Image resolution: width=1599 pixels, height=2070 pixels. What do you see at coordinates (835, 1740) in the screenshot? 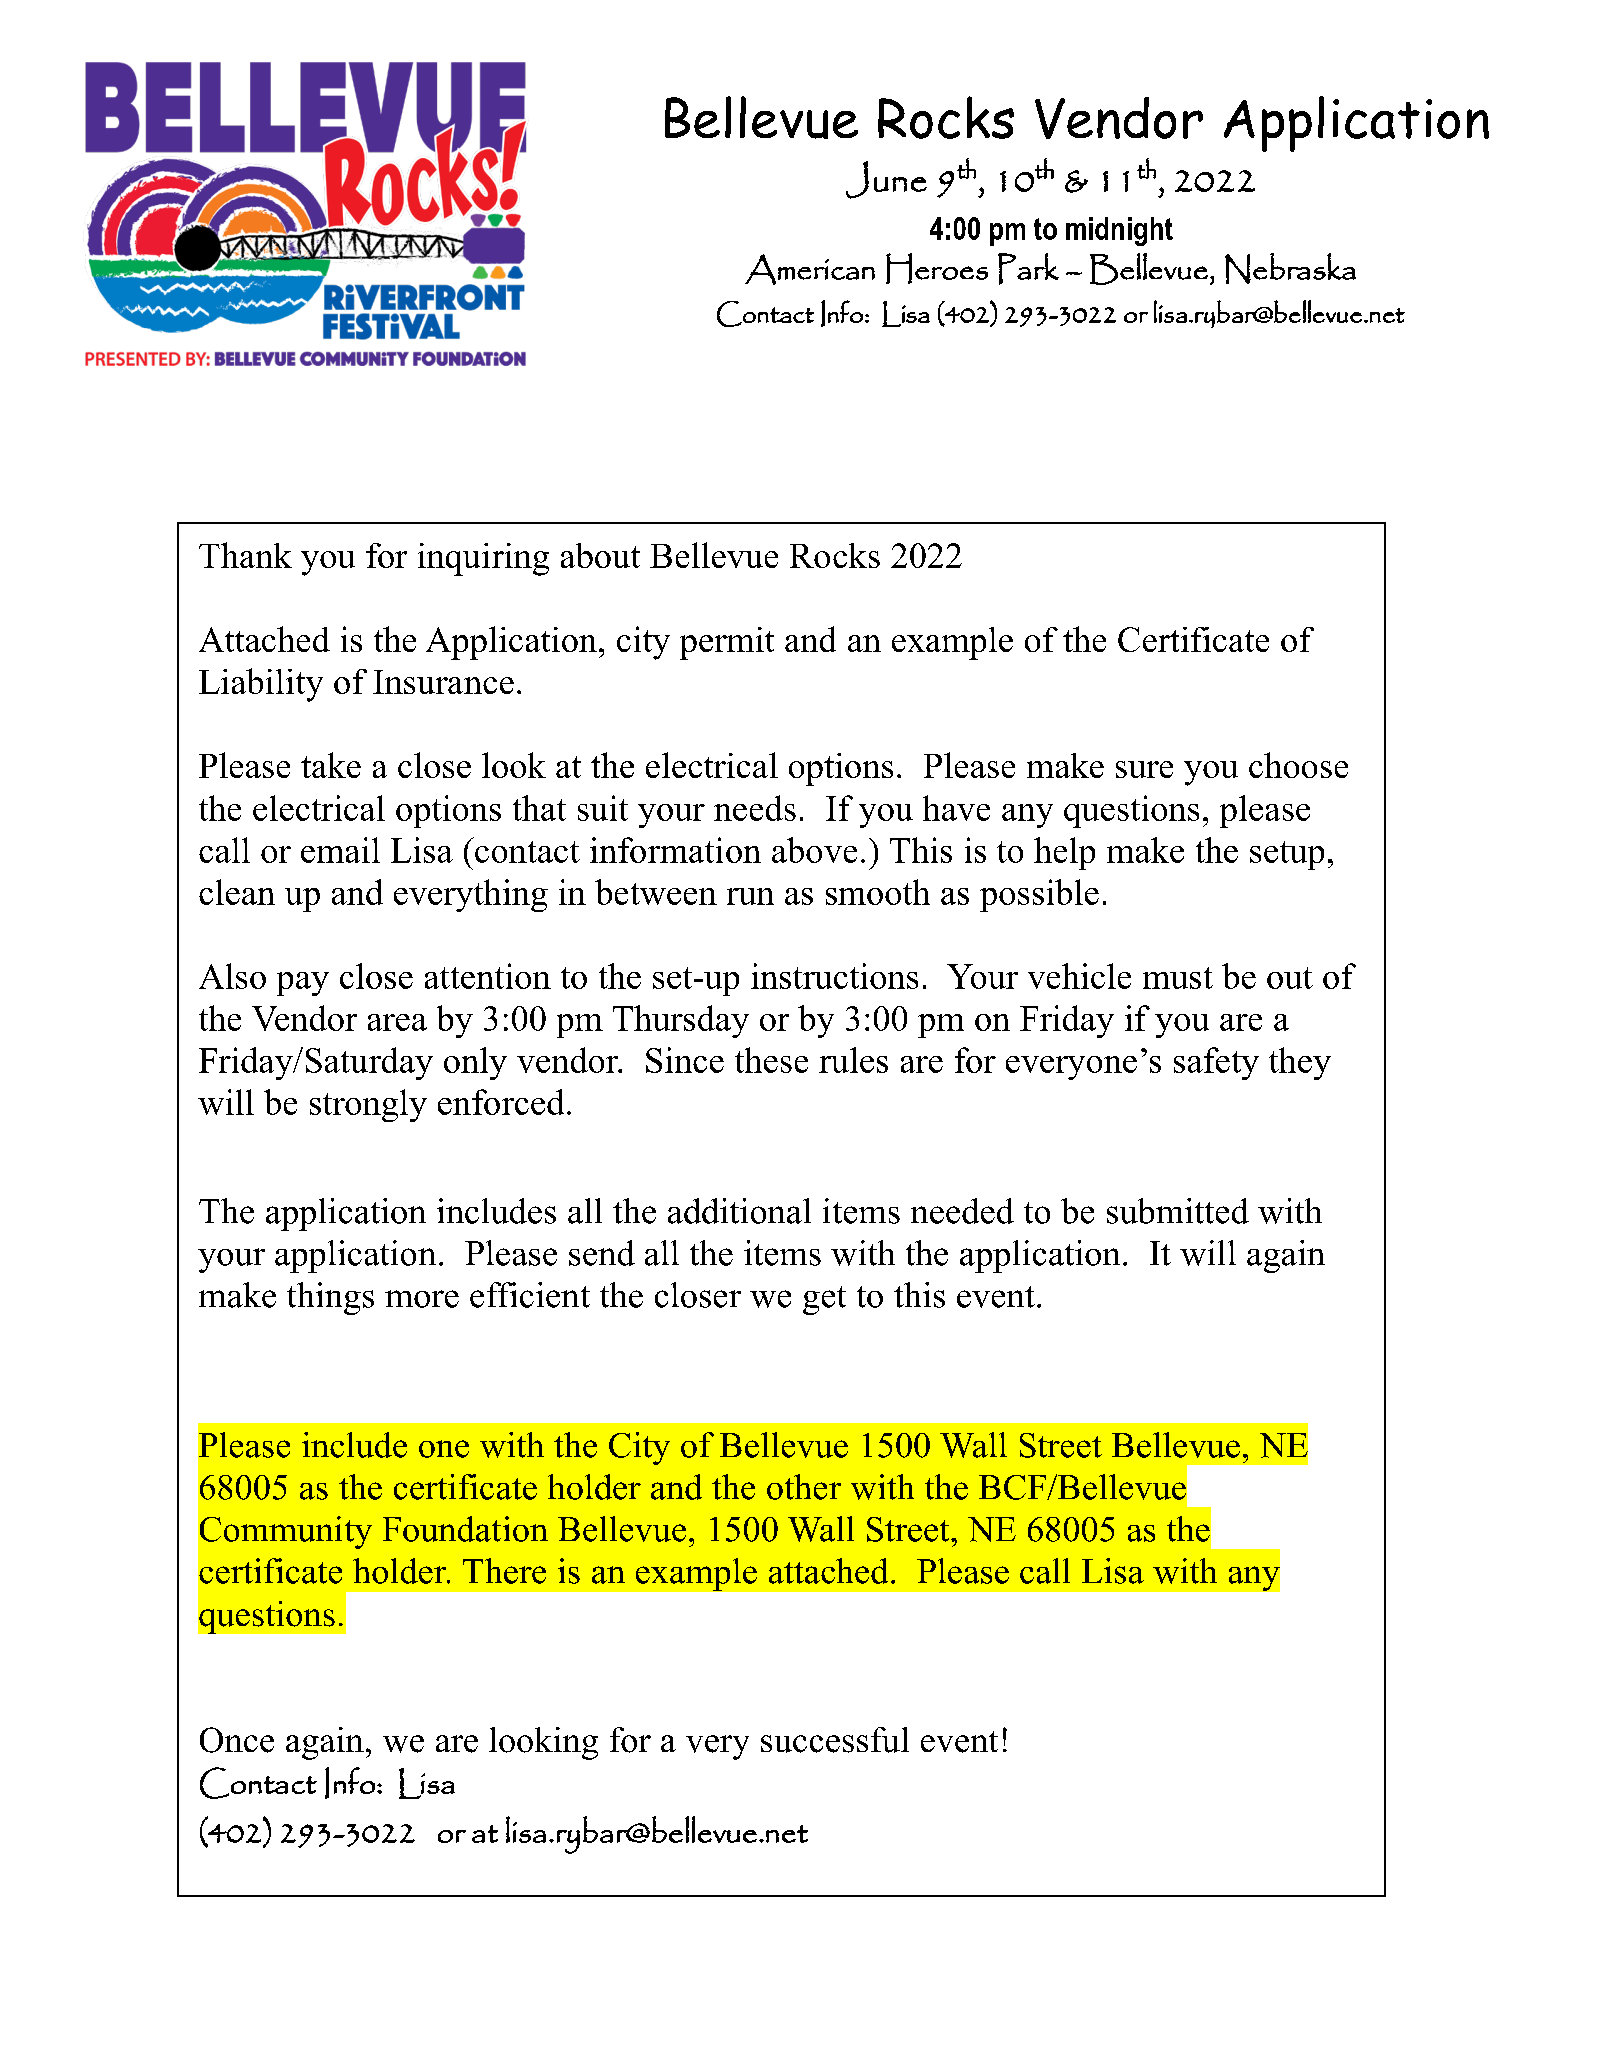
I see `successful` at bounding box center [835, 1740].
